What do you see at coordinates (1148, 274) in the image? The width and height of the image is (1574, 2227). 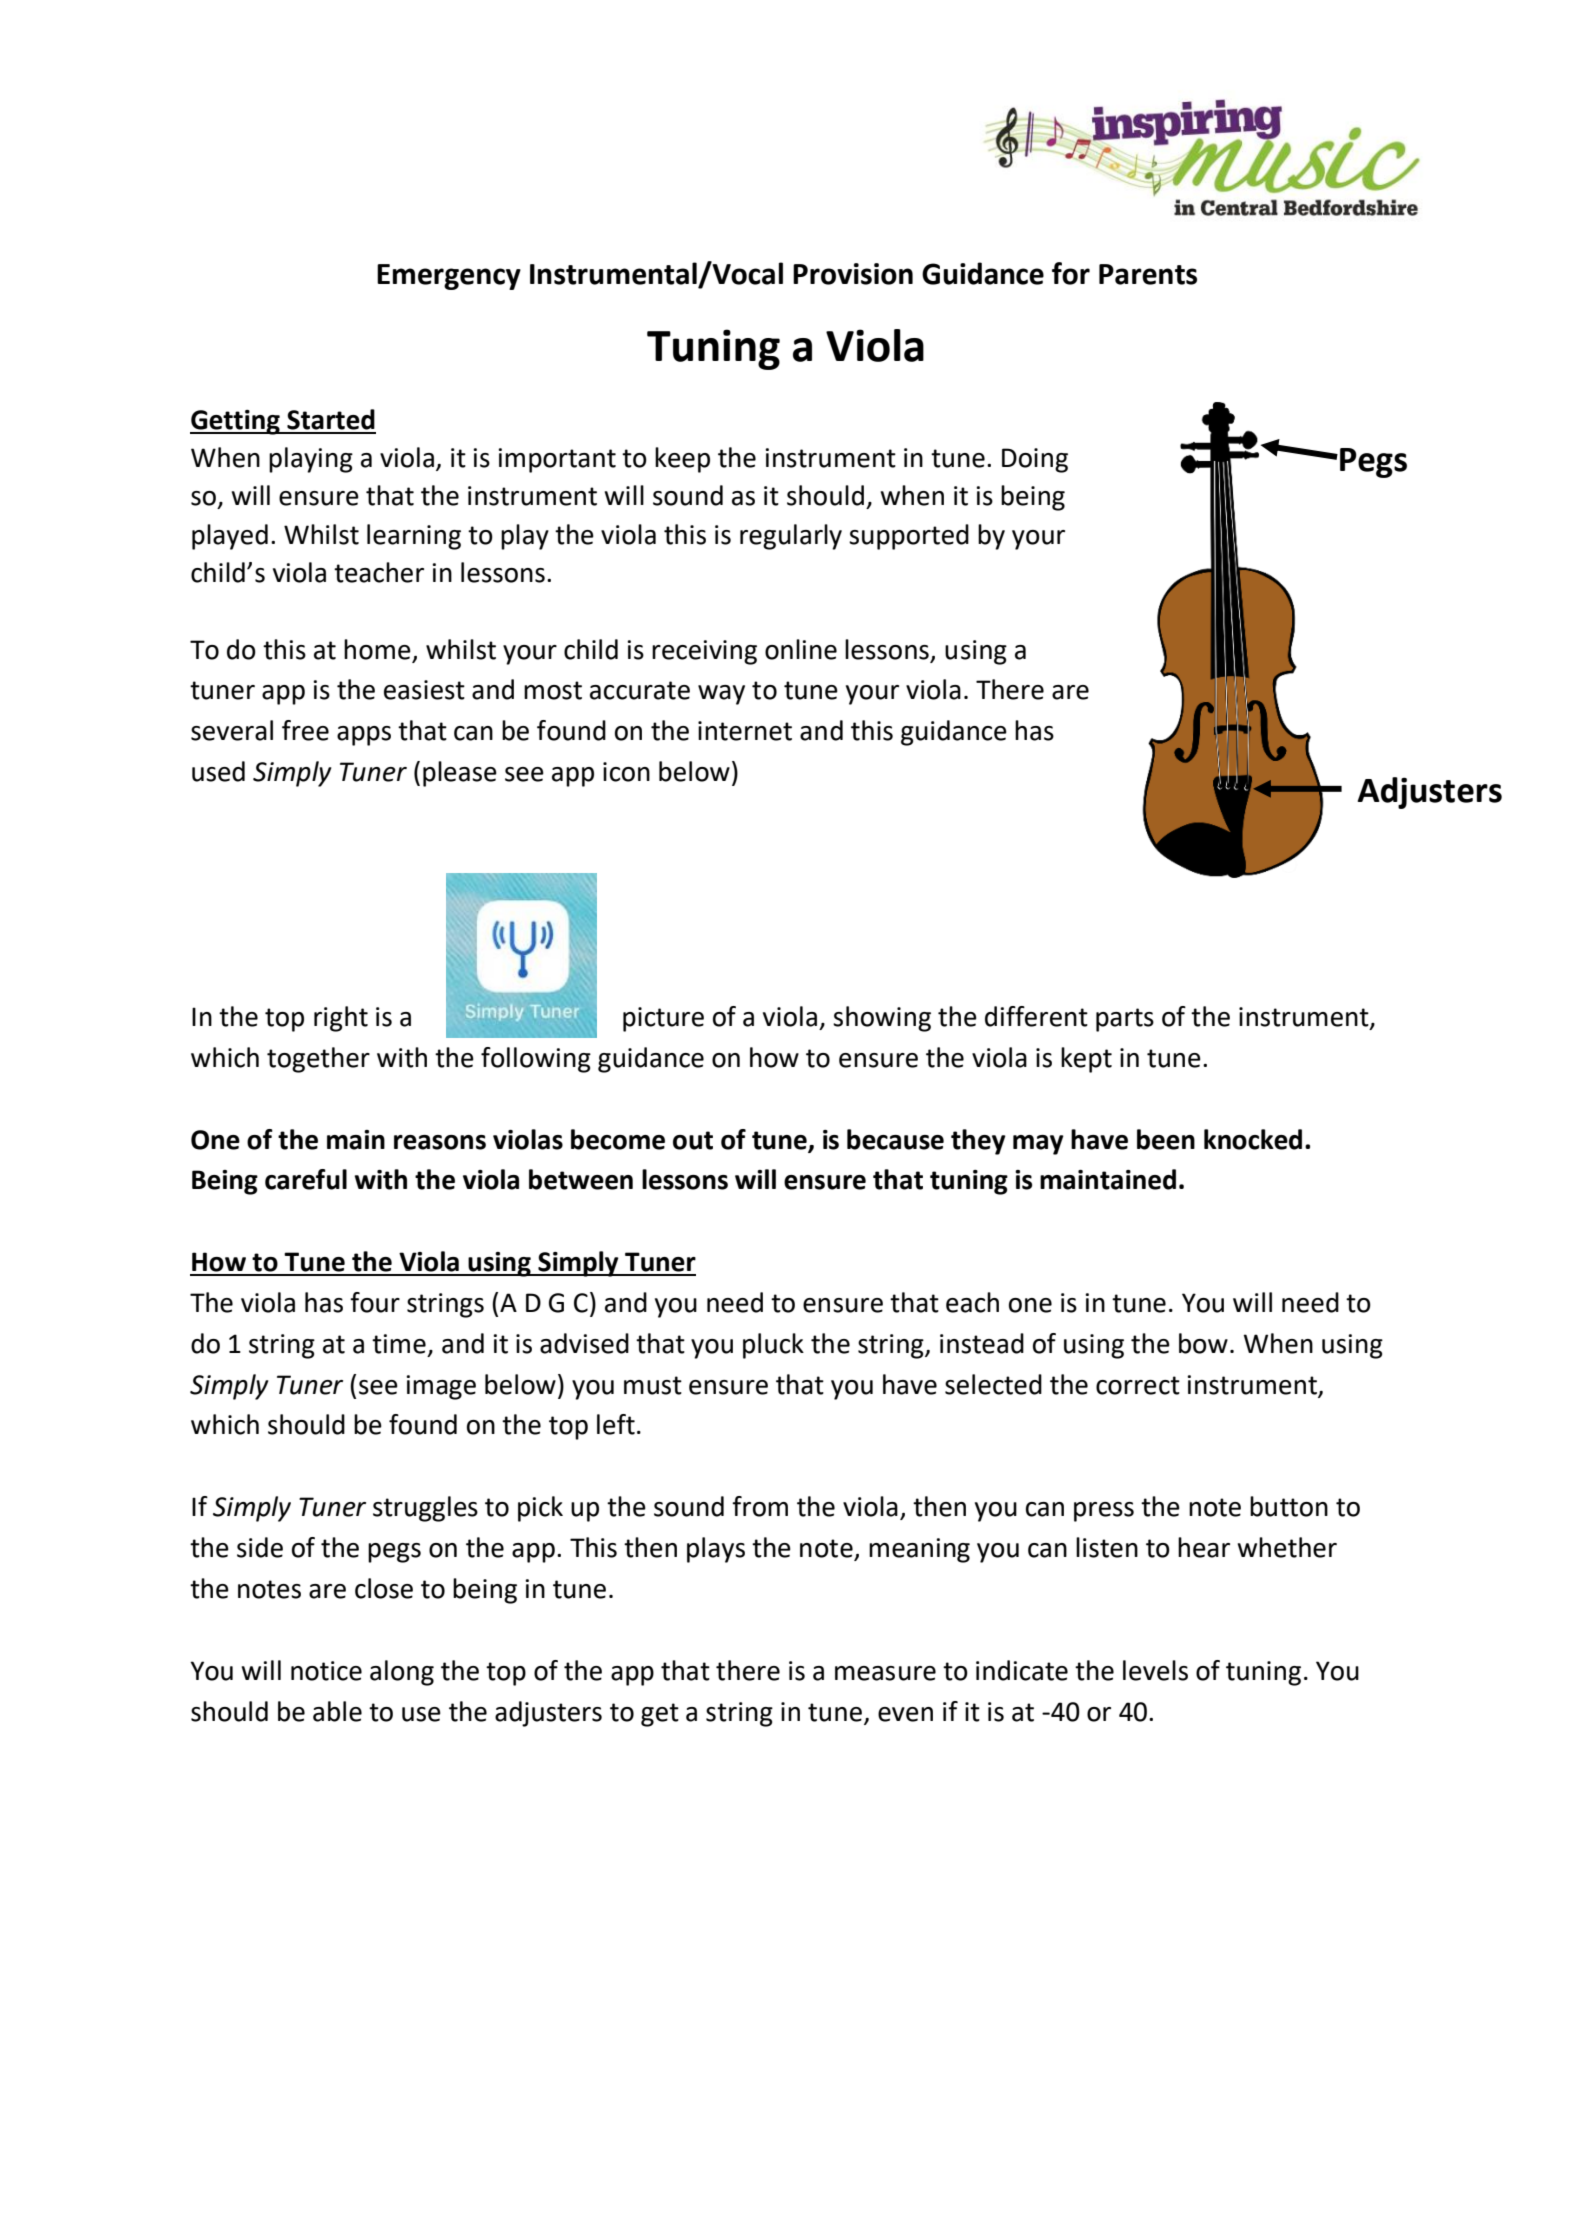 I see `Parents` at bounding box center [1148, 274].
